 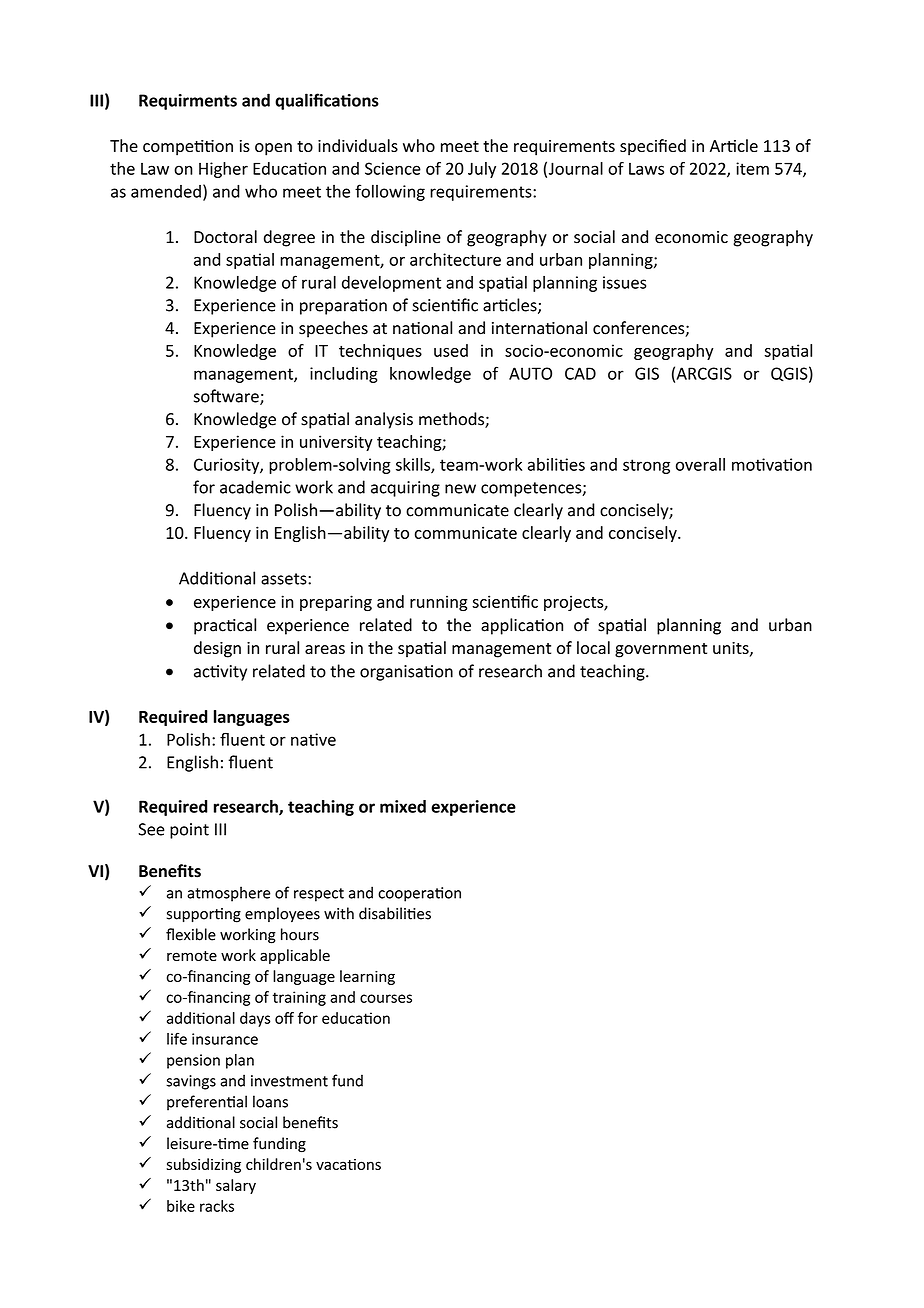 What do you see at coordinates (255, 487) in the screenshot?
I see `academic` at bounding box center [255, 487].
